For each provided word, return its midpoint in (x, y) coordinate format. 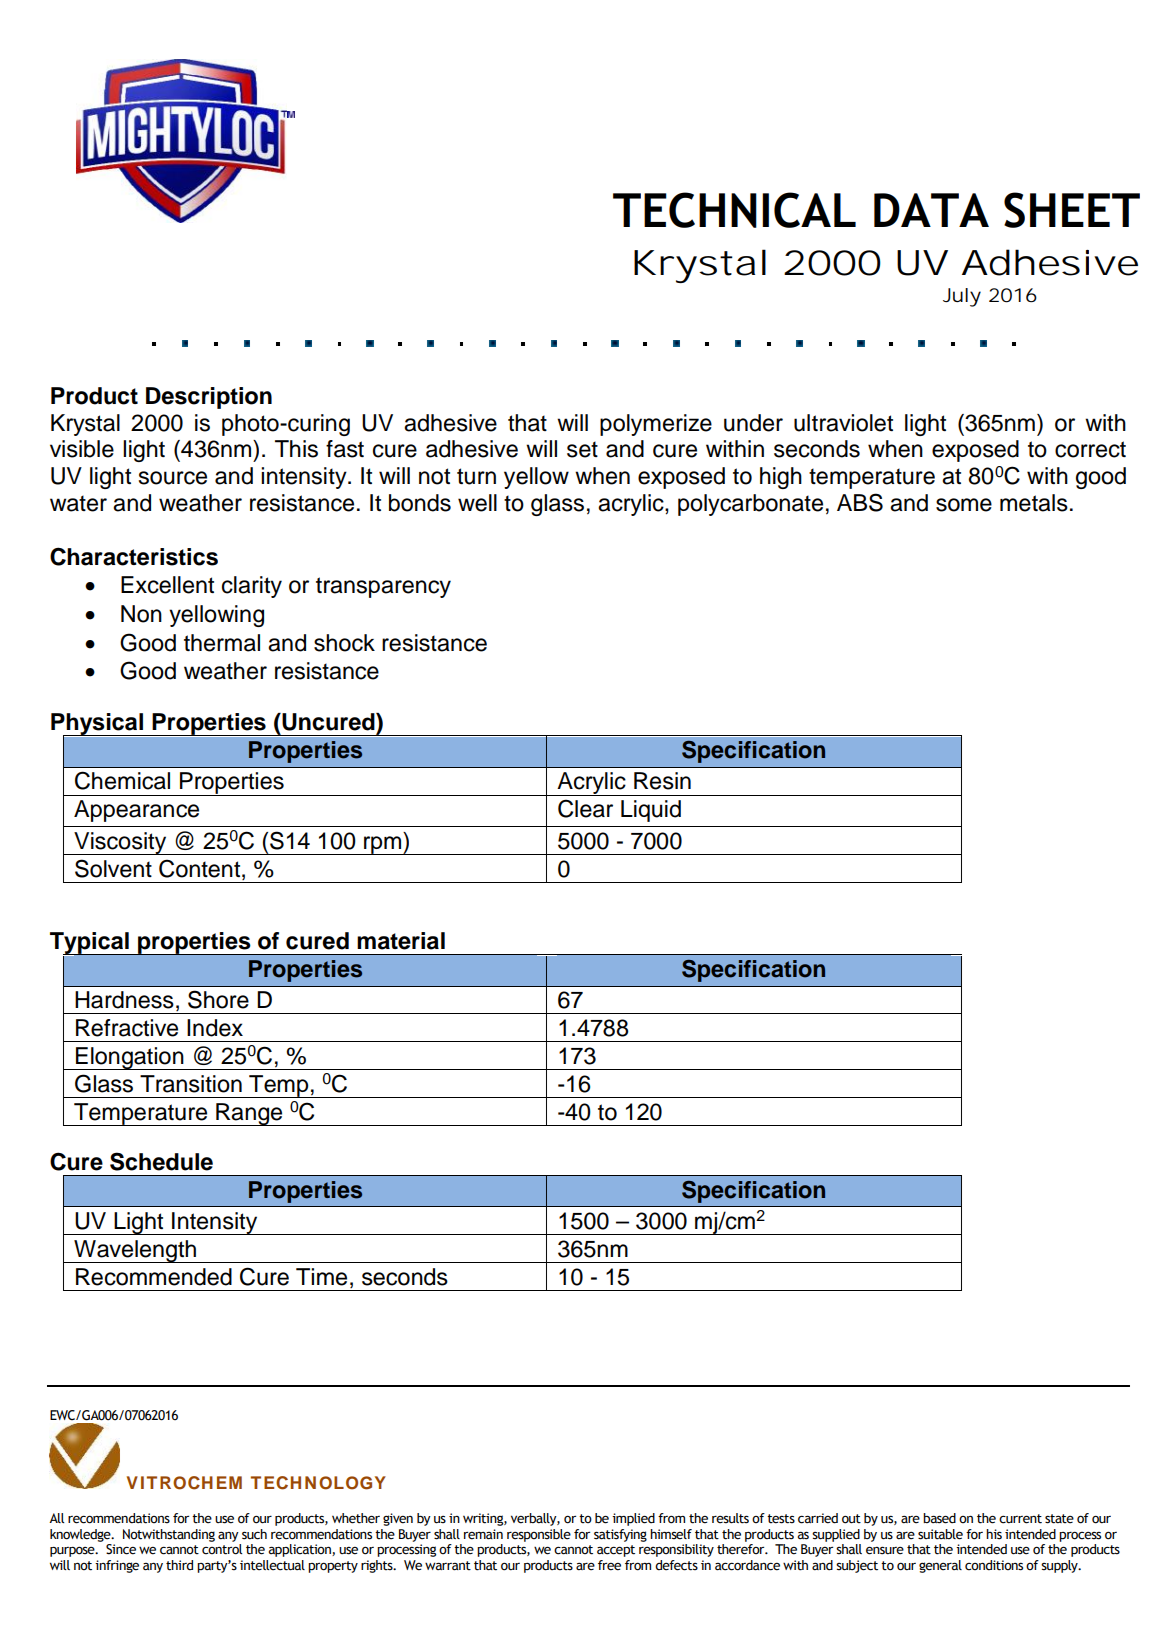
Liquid (651, 811)
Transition (191, 1084)
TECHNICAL (734, 210)
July (962, 297)
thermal (222, 643)
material (401, 941)
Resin (662, 781)
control (222, 1549)
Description (209, 398)
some (964, 505)
